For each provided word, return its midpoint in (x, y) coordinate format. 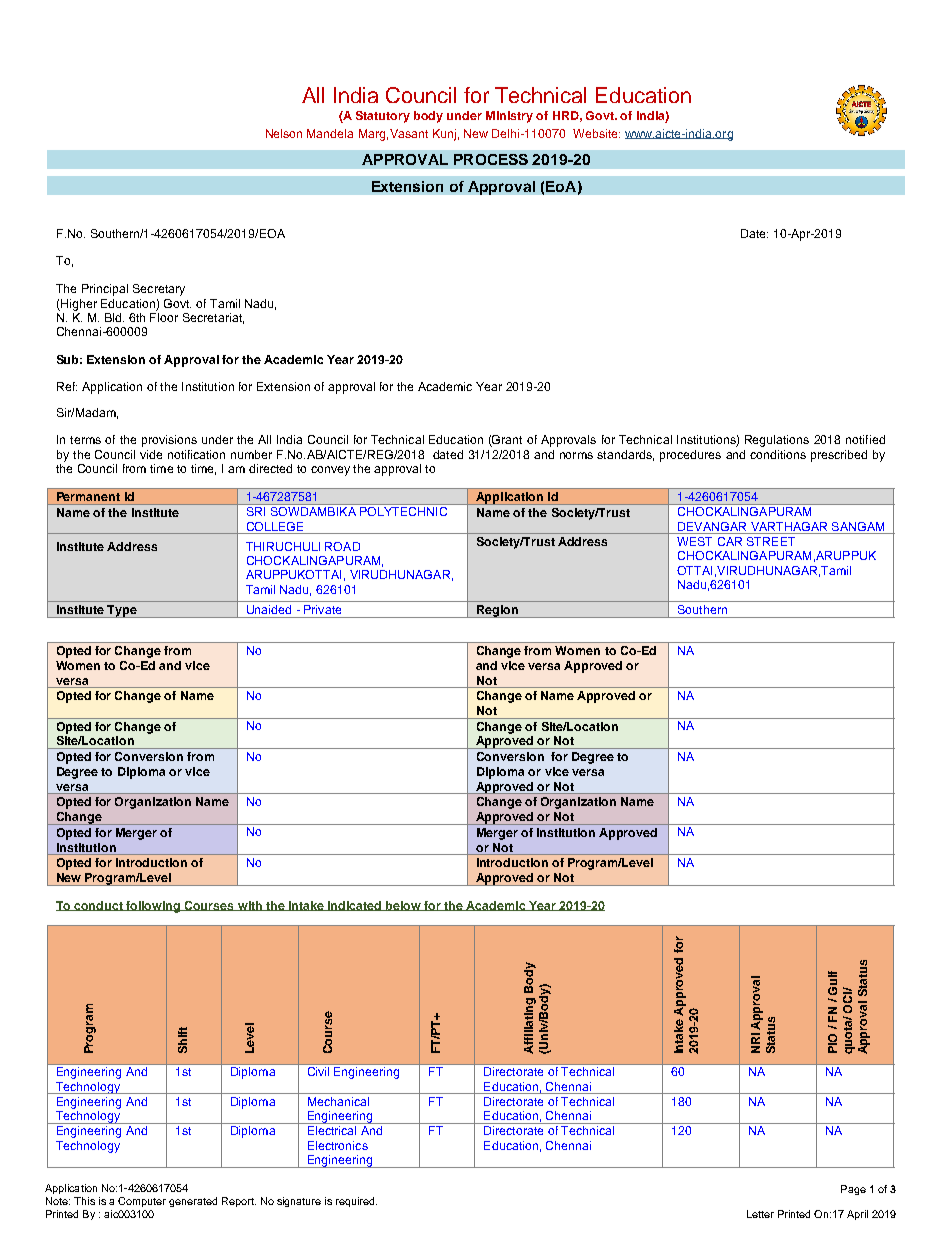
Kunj (444, 135)
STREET (771, 541)
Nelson (284, 133)
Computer (142, 1202)
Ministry (509, 117)
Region (497, 611)
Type (122, 611)
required (356, 1202)
